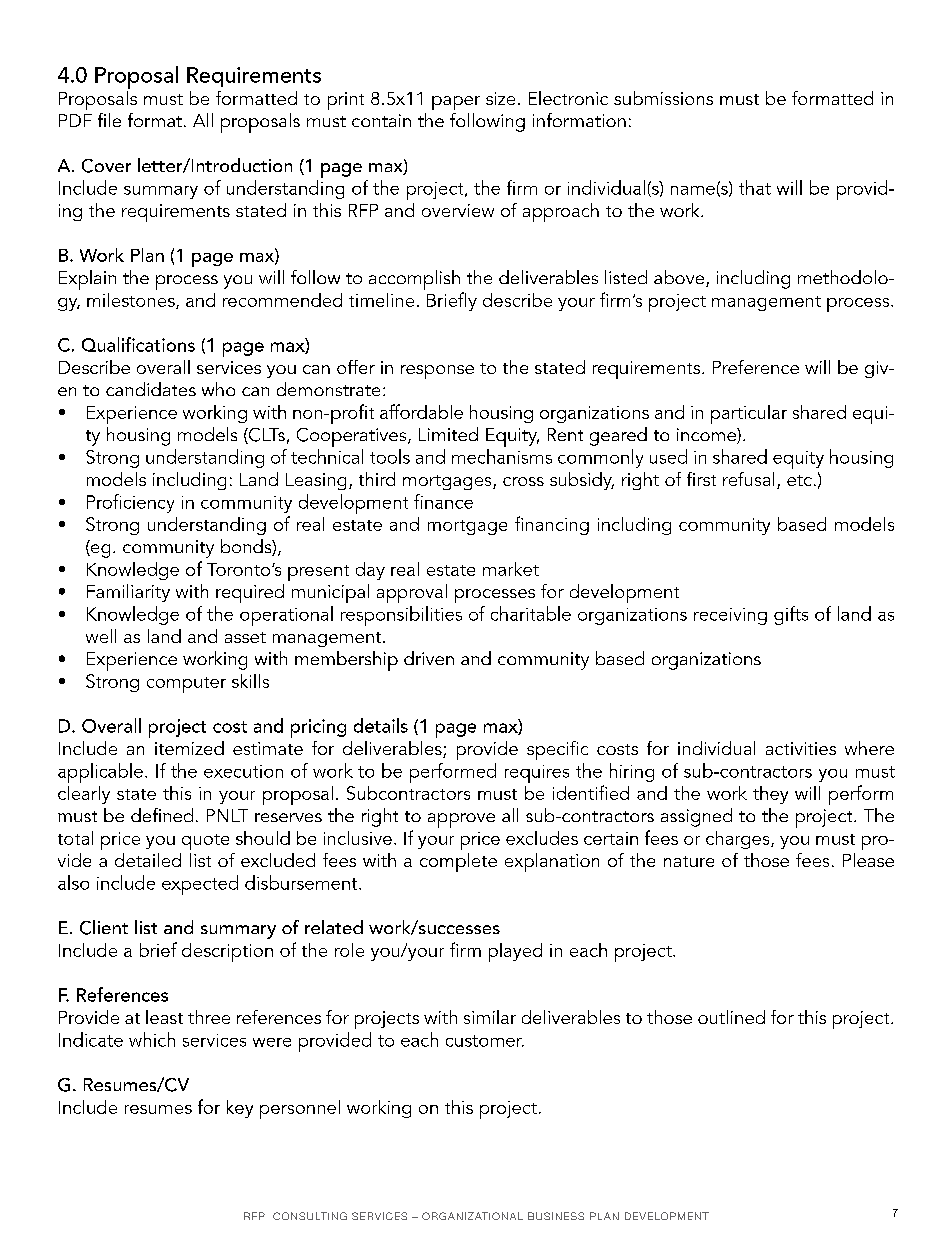  What do you see at coordinates (186, 685) in the screenshot?
I see `computer` at bounding box center [186, 685].
